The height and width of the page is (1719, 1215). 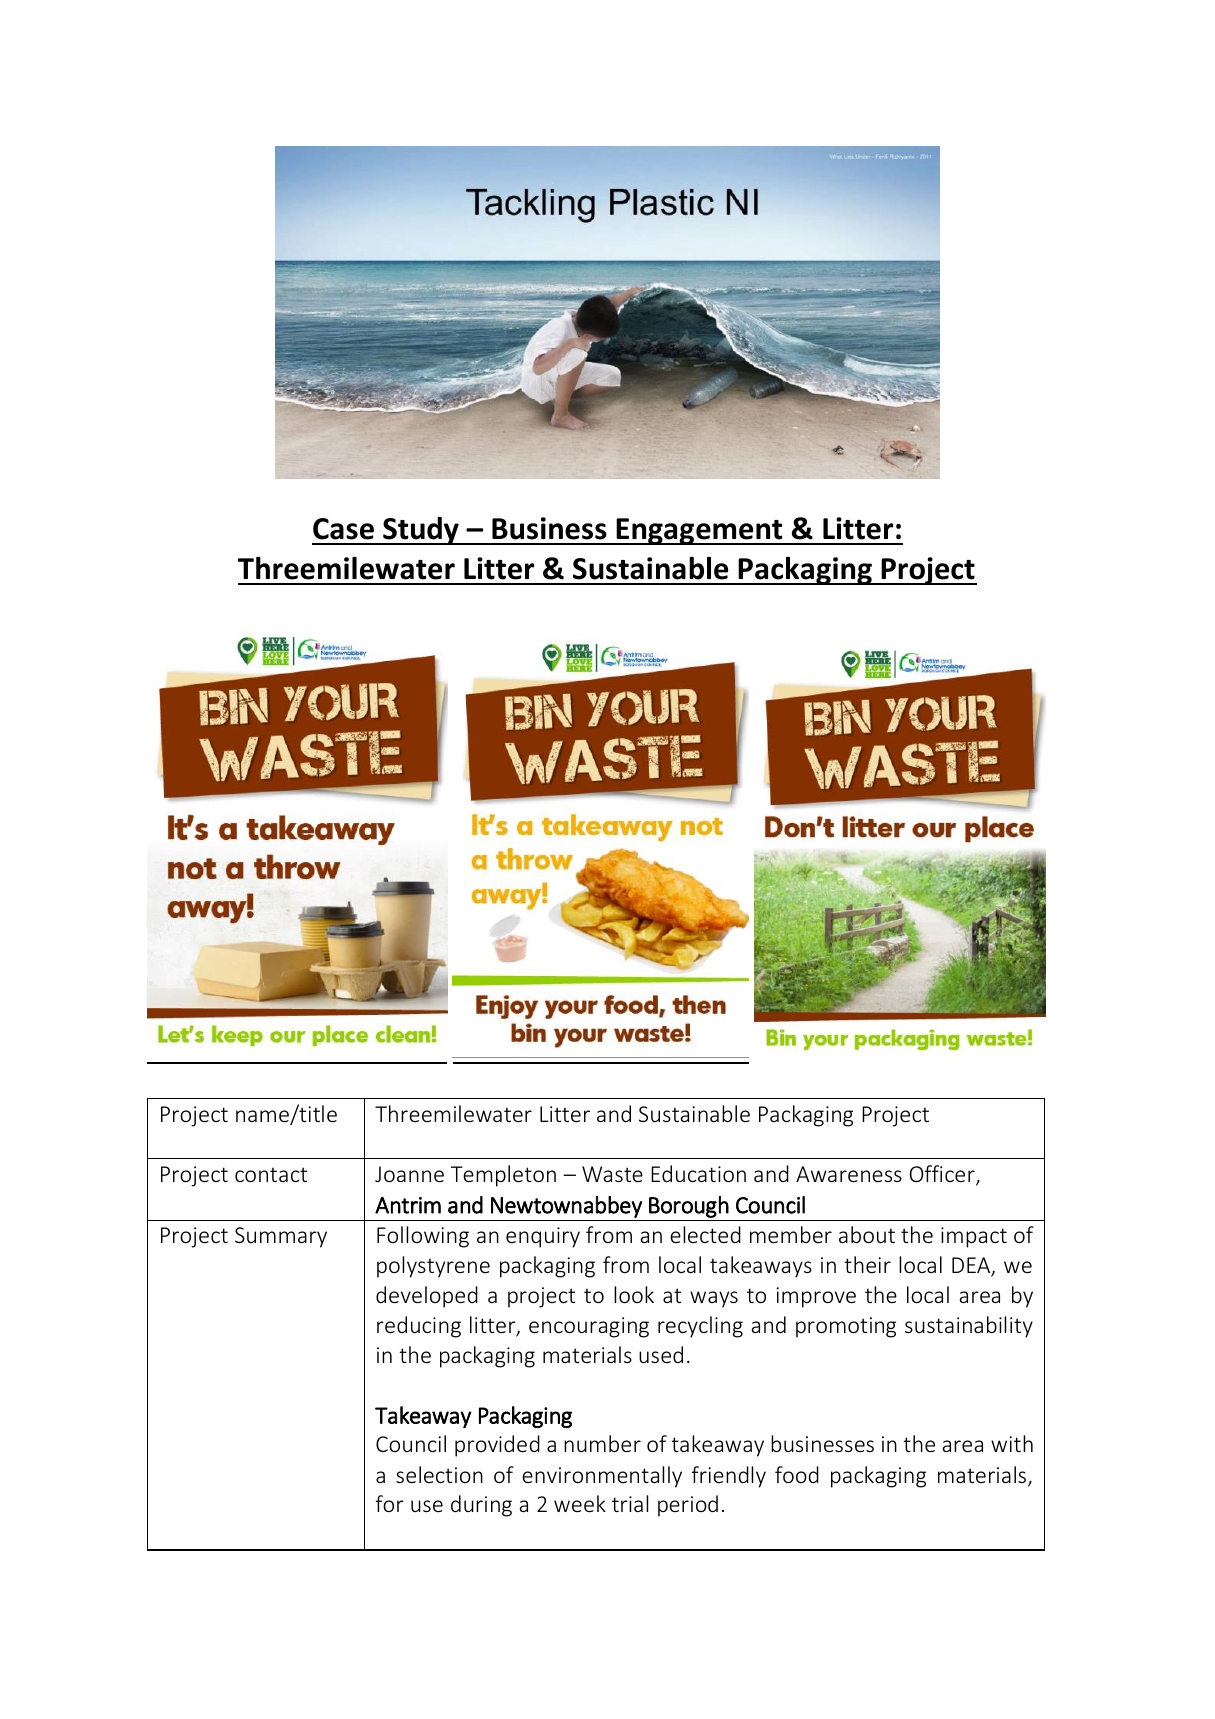 I want to click on Case, so click(x=343, y=529).
